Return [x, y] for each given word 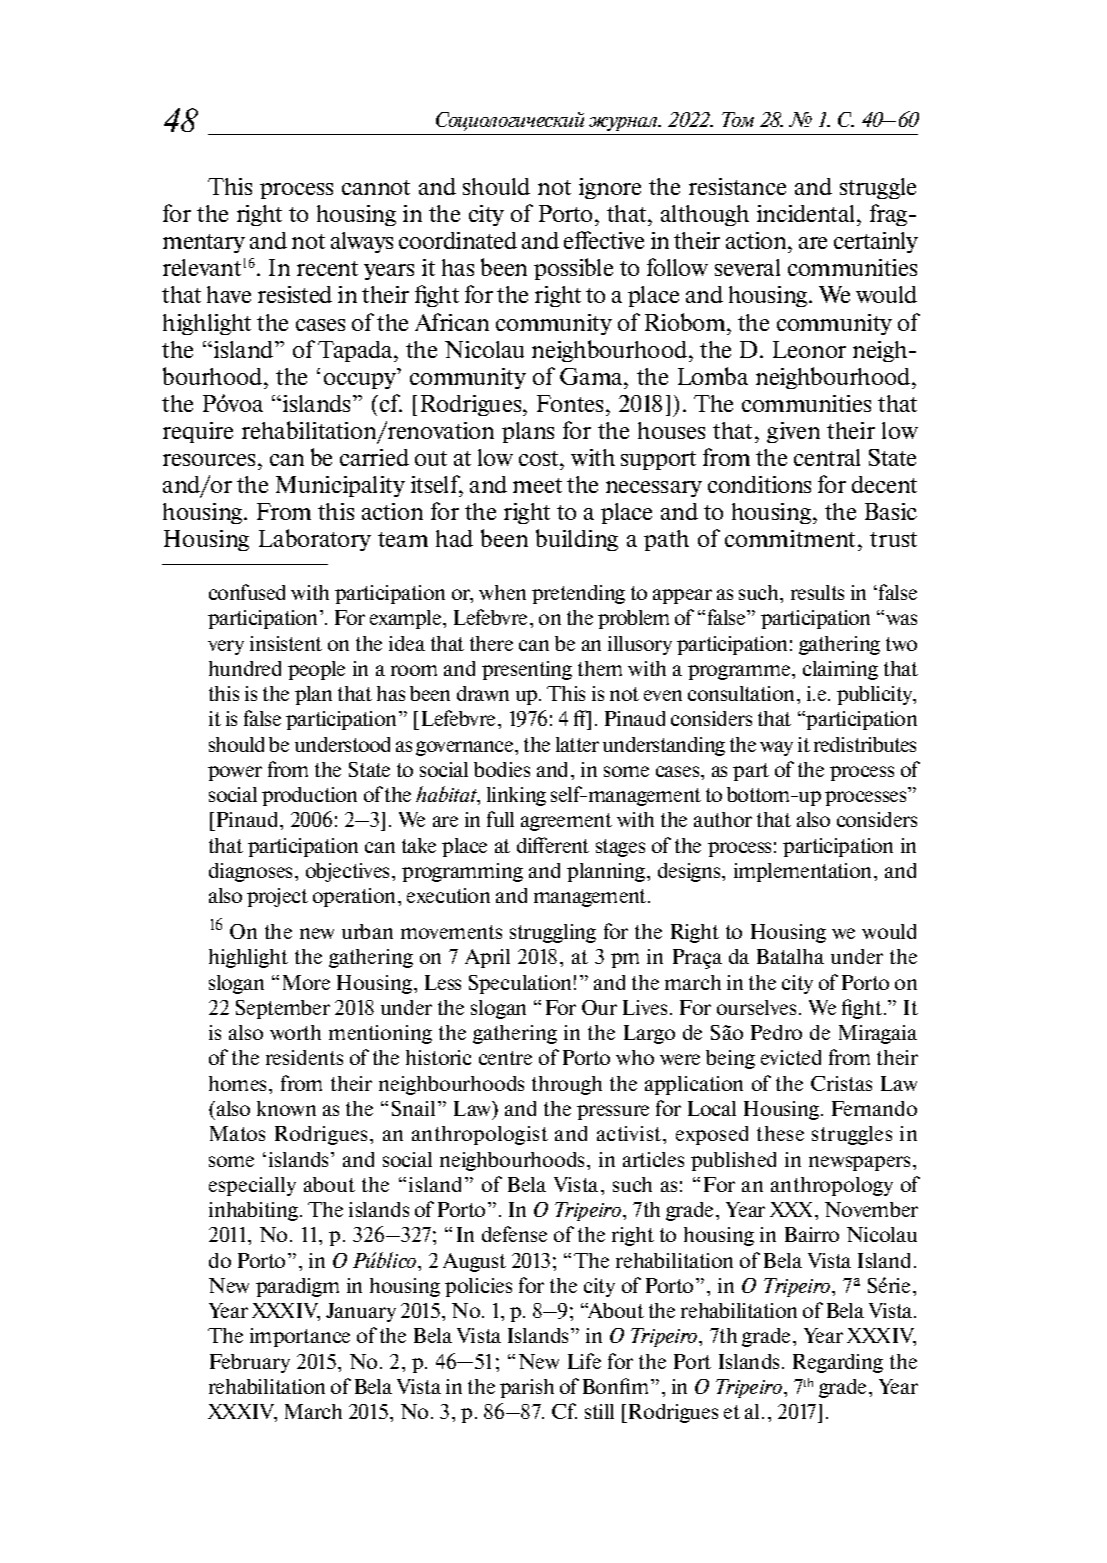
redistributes [865, 744]
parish [527, 1388]
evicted [791, 1057]
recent [327, 268]
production [309, 796]
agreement [566, 822]
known [286, 1108]
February [250, 1363]
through [567, 1085]
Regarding [838, 1363]
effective [604, 240]
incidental [807, 213]
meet [537, 485]
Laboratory [315, 540]
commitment [792, 540]
